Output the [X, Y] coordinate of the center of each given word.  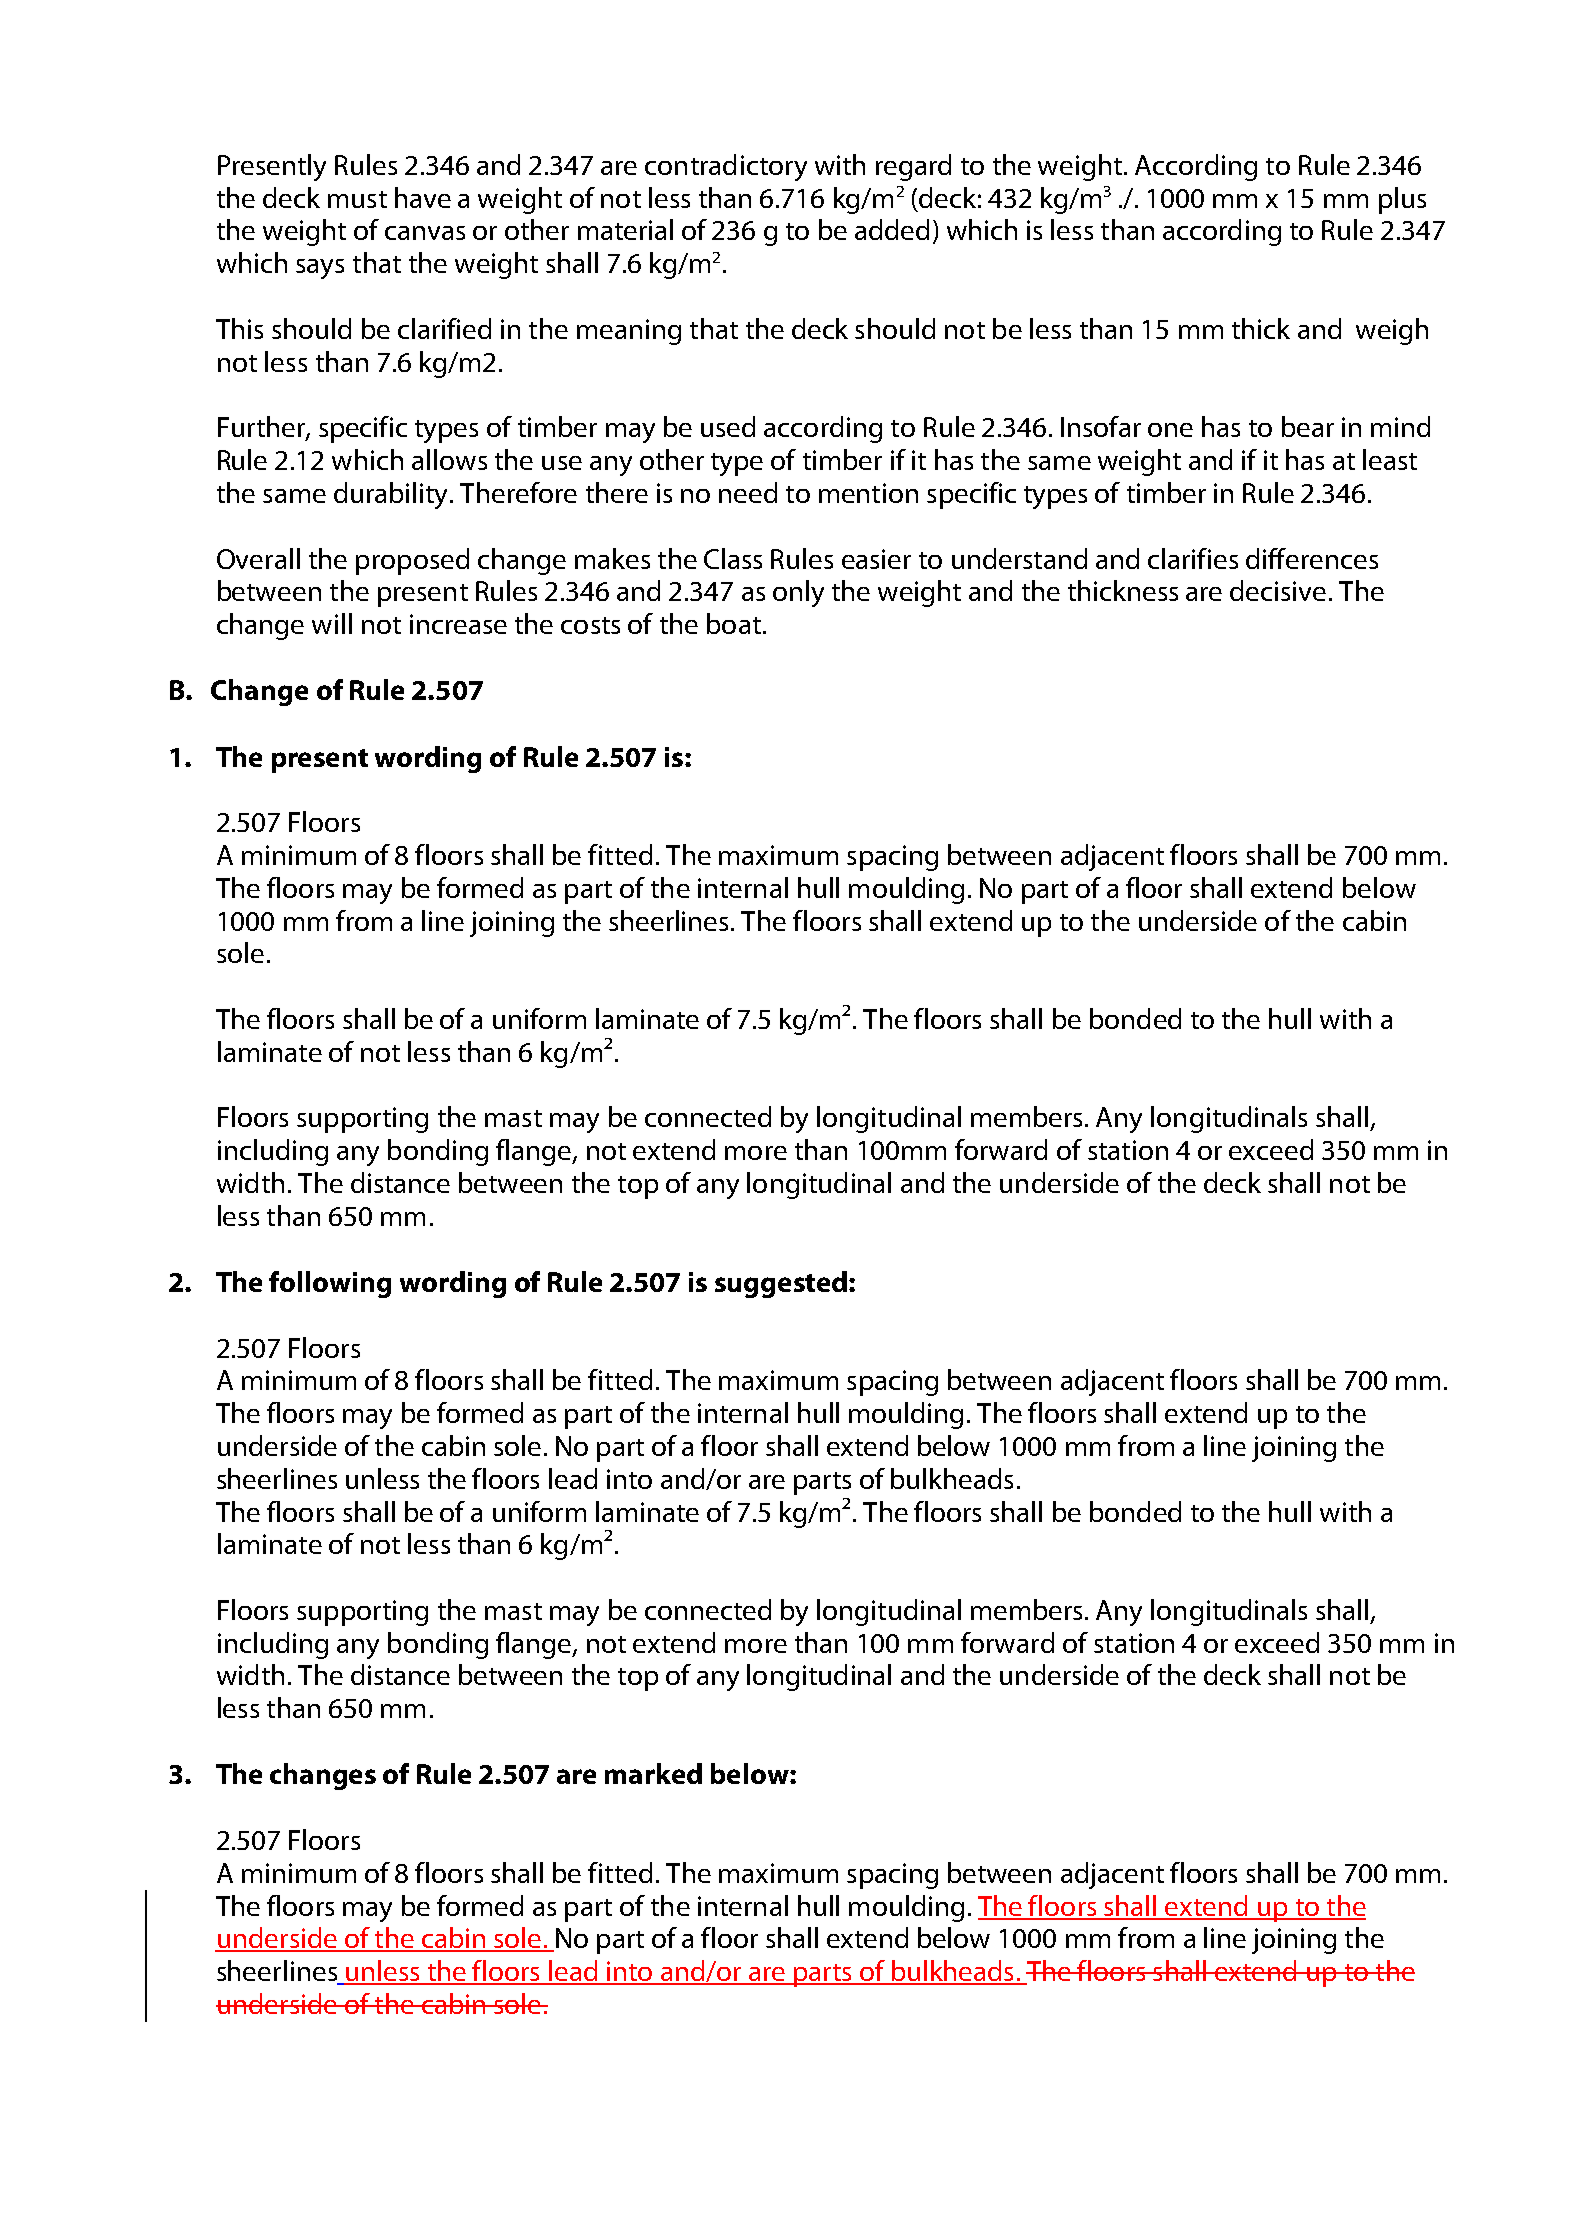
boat [734, 623]
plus [1402, 200]
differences [1312, 558]
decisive [1278, 590]
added [892, 229]
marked [653, 1773]
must [357, 199]
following [330, 1284]
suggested [781, 1284]
